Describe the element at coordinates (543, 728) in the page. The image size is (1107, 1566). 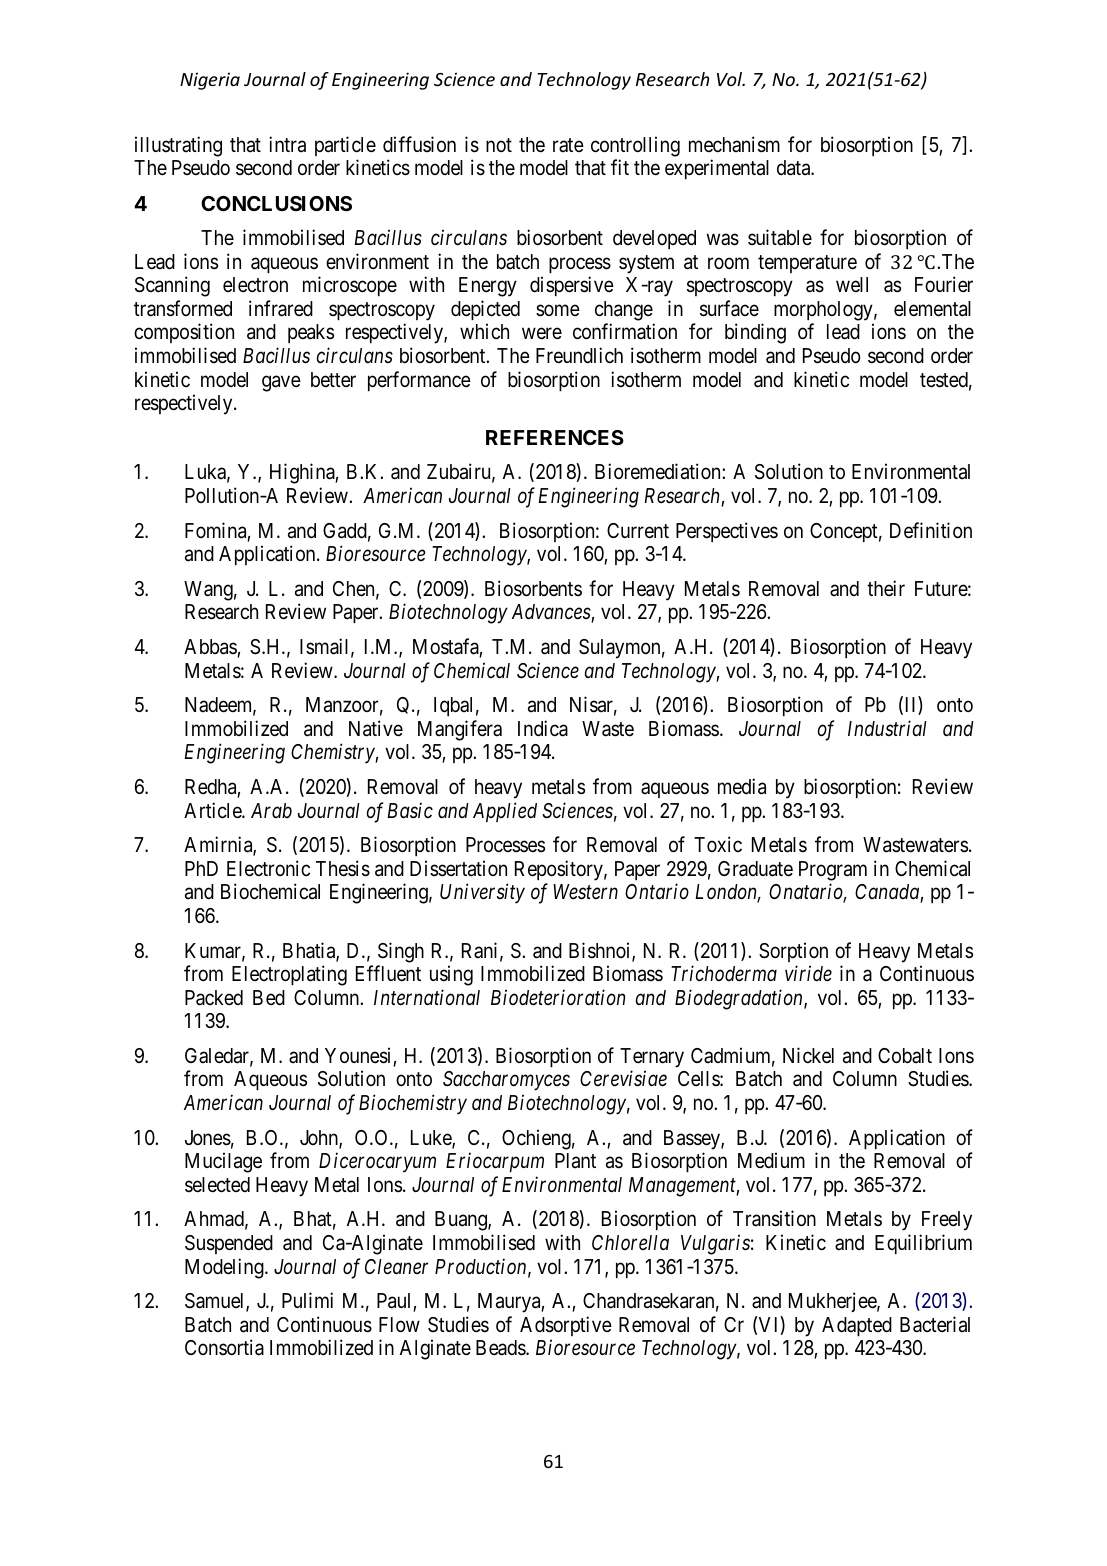
I see `Indica` at that location.
